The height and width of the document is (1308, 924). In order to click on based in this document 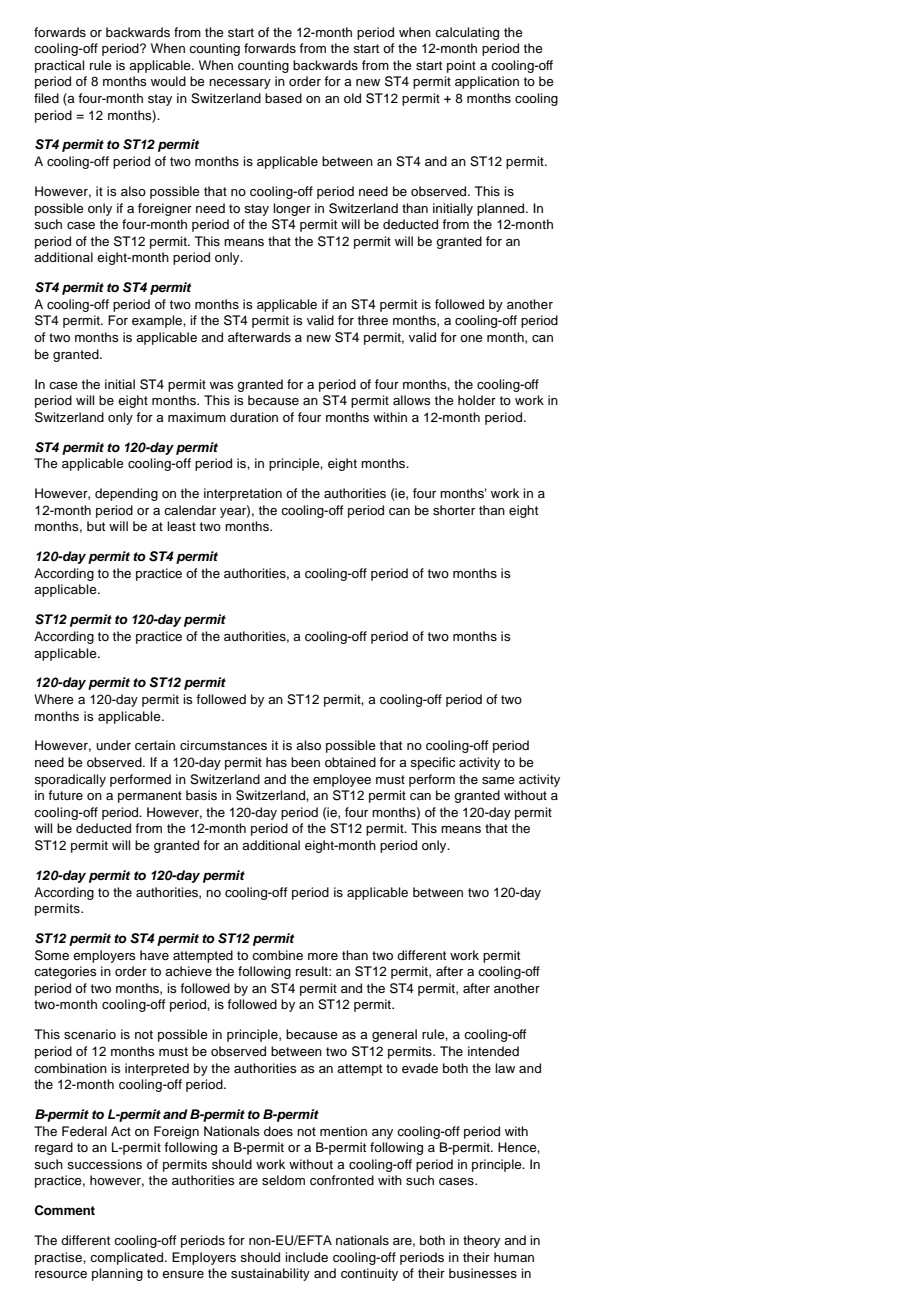, I will do `click(283, 98)`.
